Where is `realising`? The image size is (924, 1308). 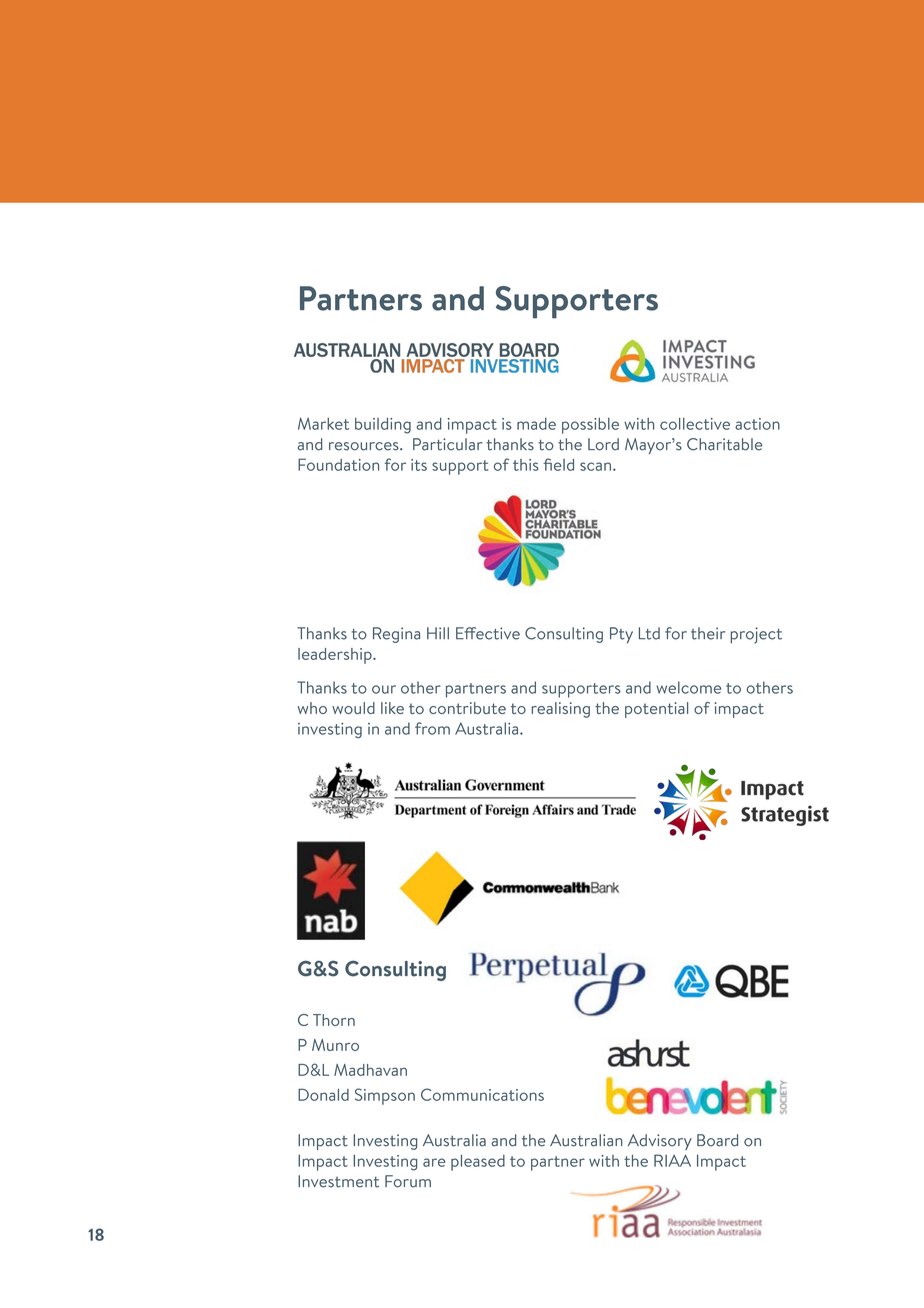
realising is located at coordinates (561, 710).
